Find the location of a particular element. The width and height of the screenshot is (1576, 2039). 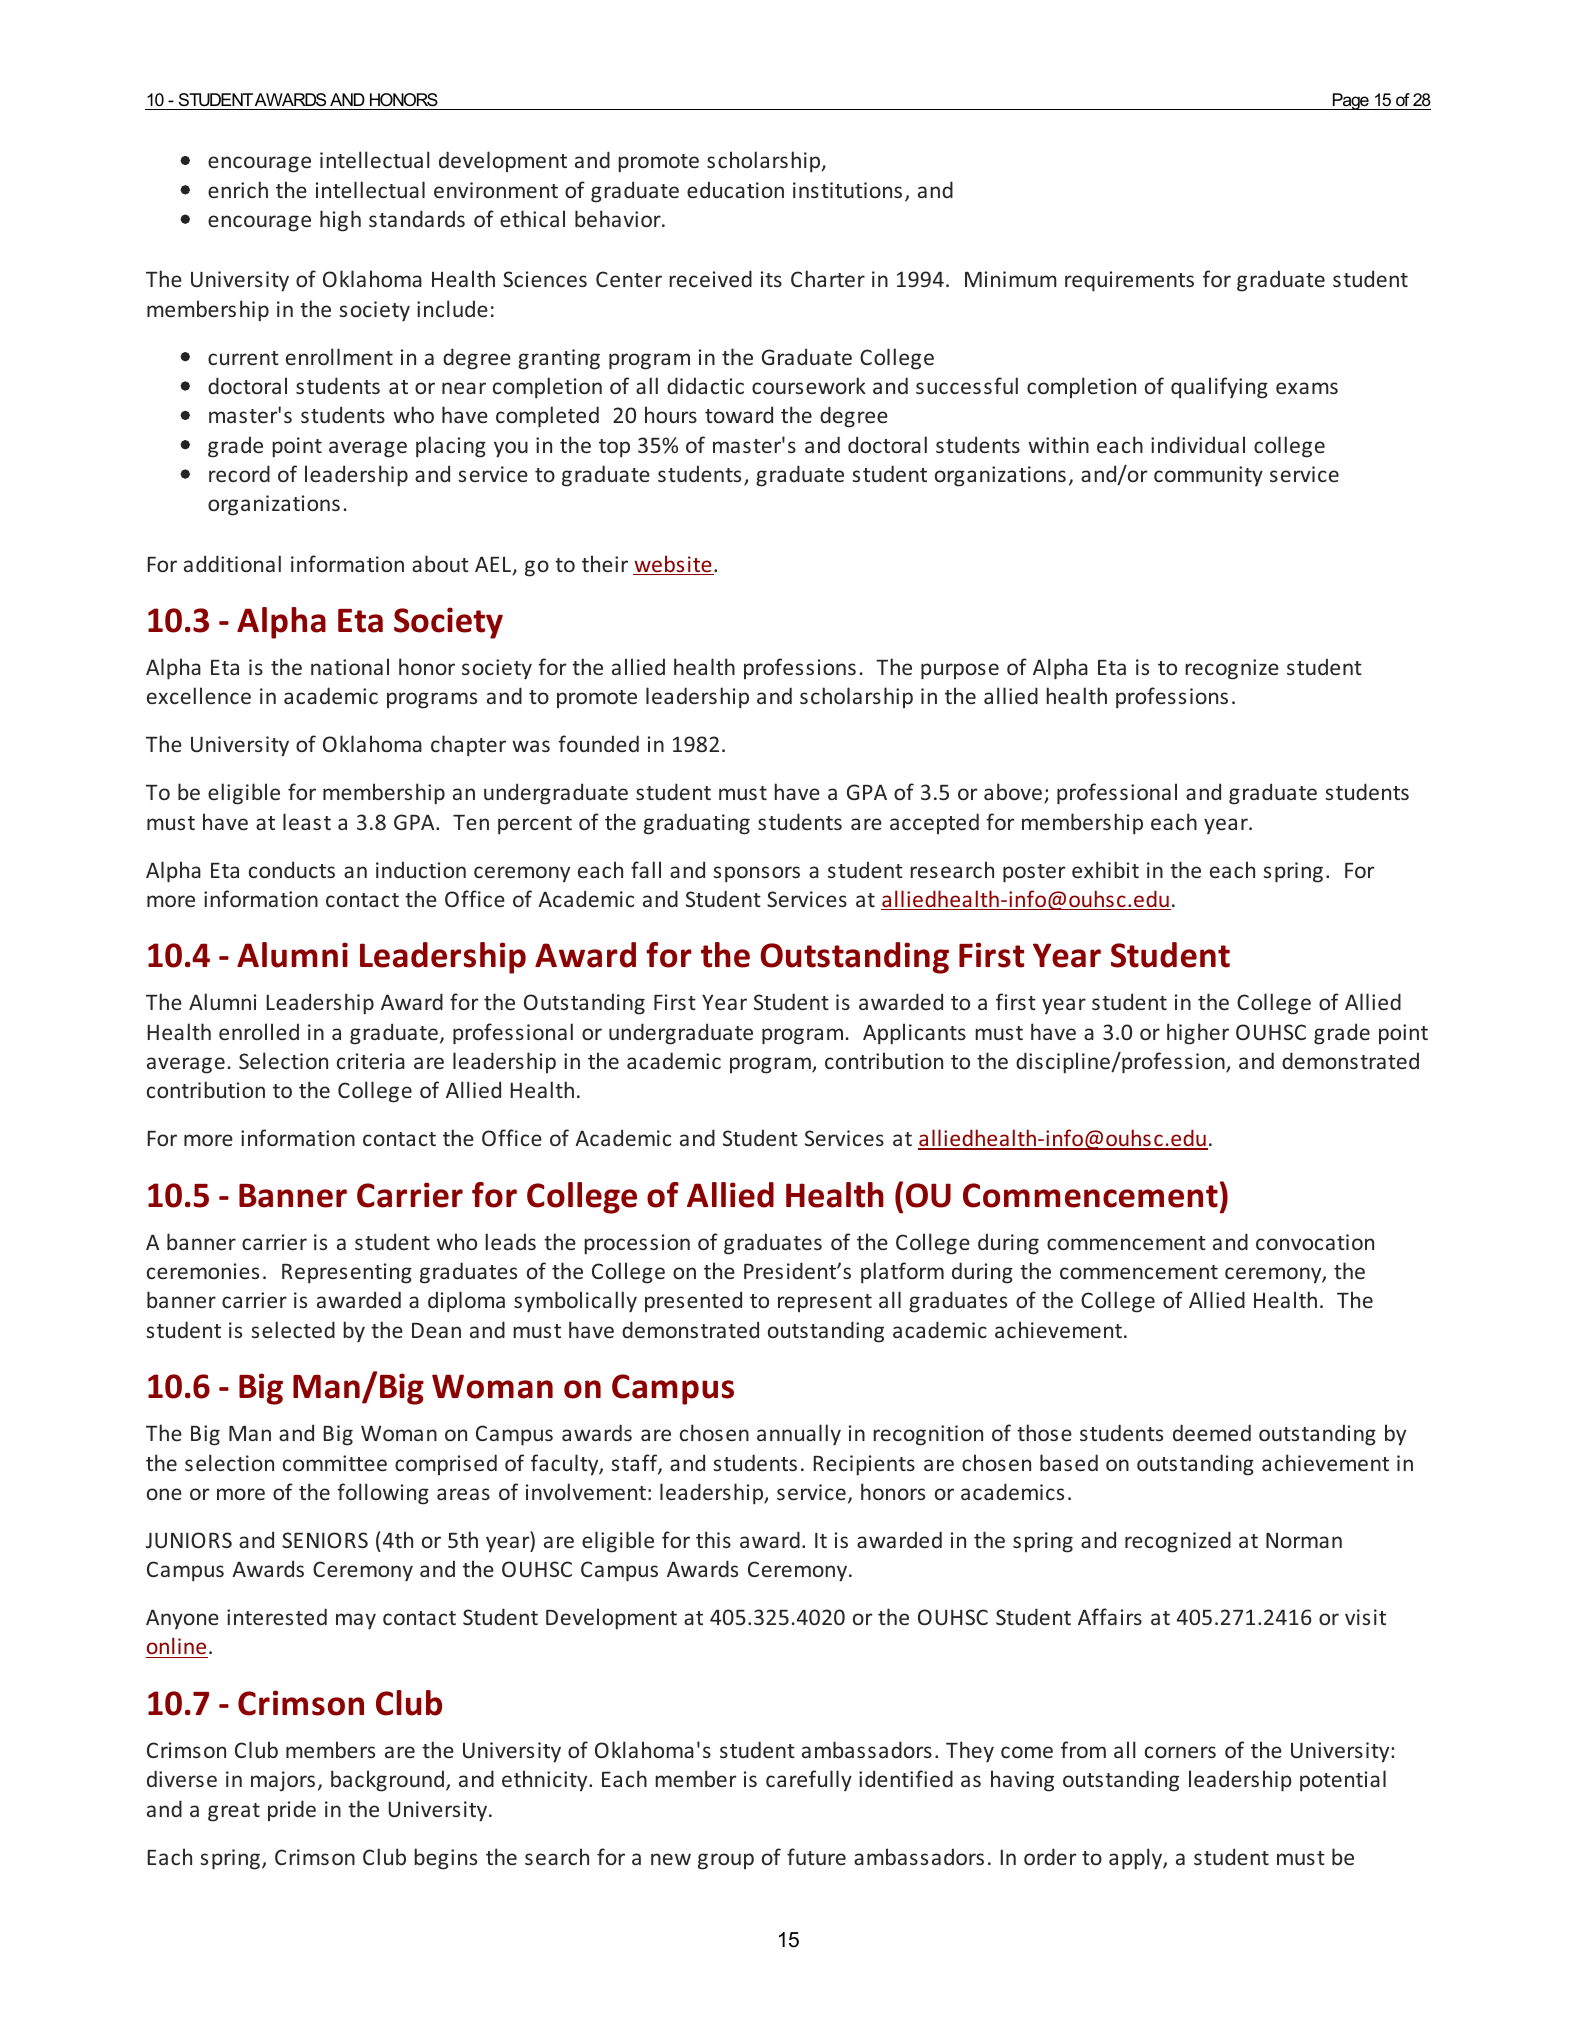

carefully is located at coordinates (809, 1780).
